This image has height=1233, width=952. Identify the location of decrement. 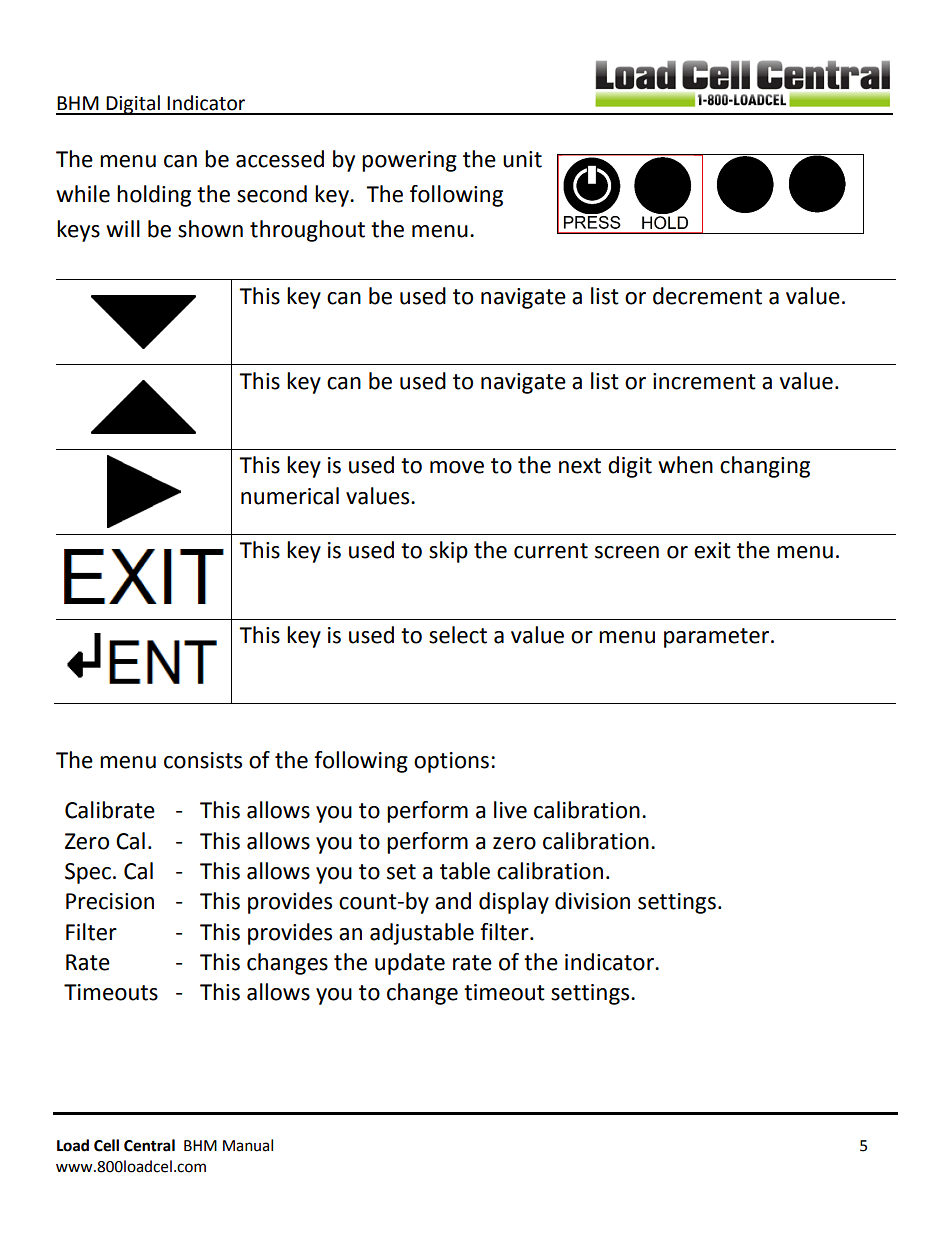
(707, 296).
